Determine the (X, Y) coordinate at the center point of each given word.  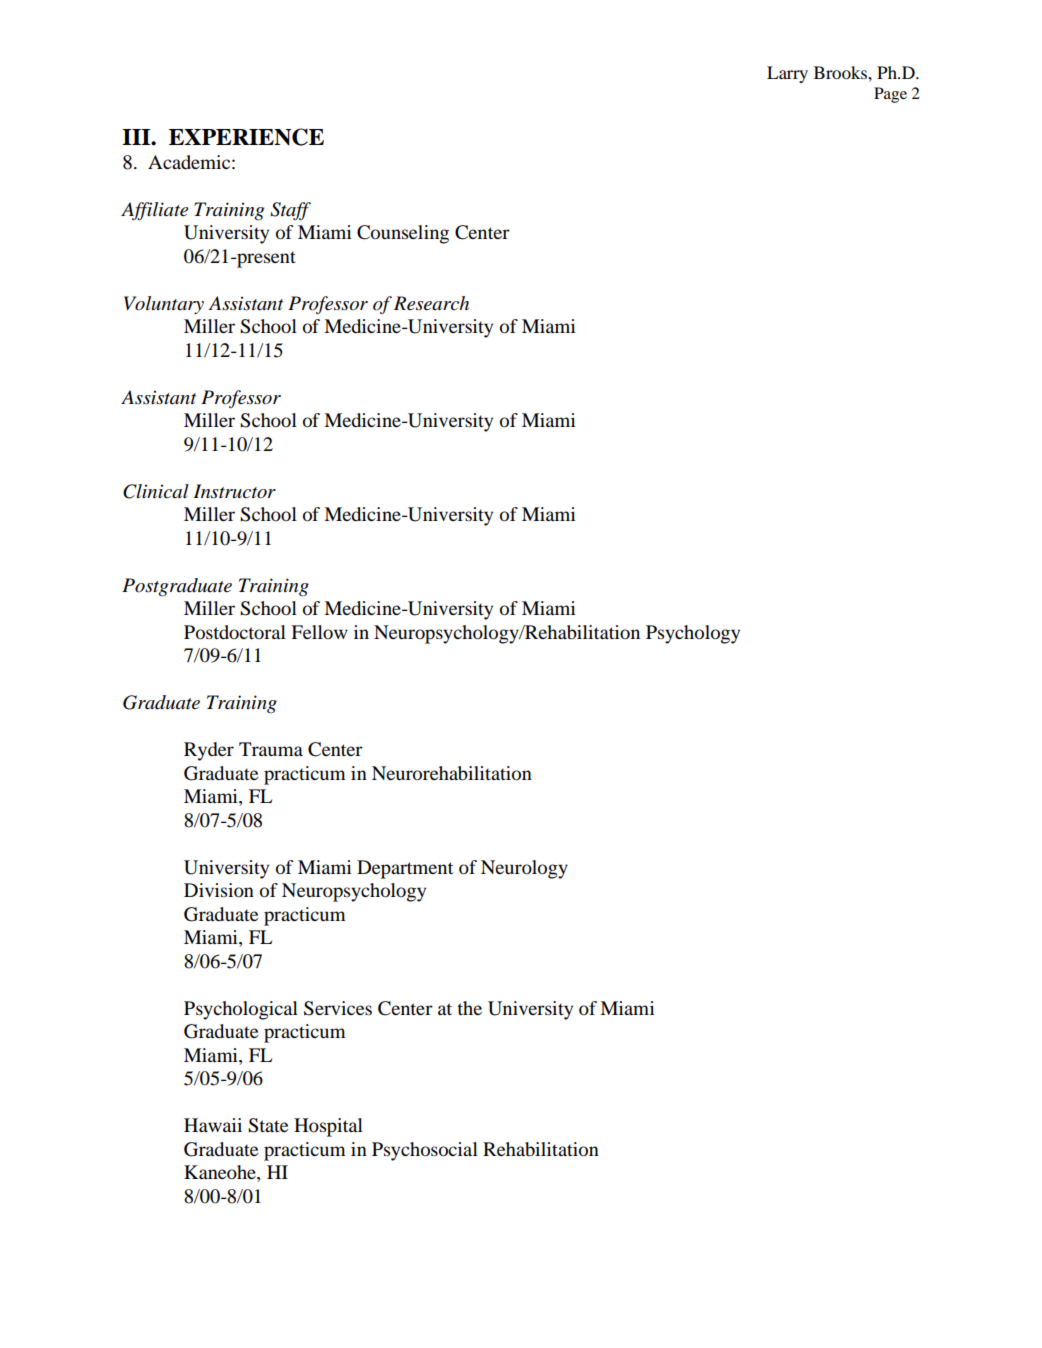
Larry (787, 74)
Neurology (524, 869)
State (268, 1125)
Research (431, 303)
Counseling (403, 234)
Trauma (271, 749)
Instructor (234, 491)
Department (405, 869)
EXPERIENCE (246, 137)
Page (890, 95)
